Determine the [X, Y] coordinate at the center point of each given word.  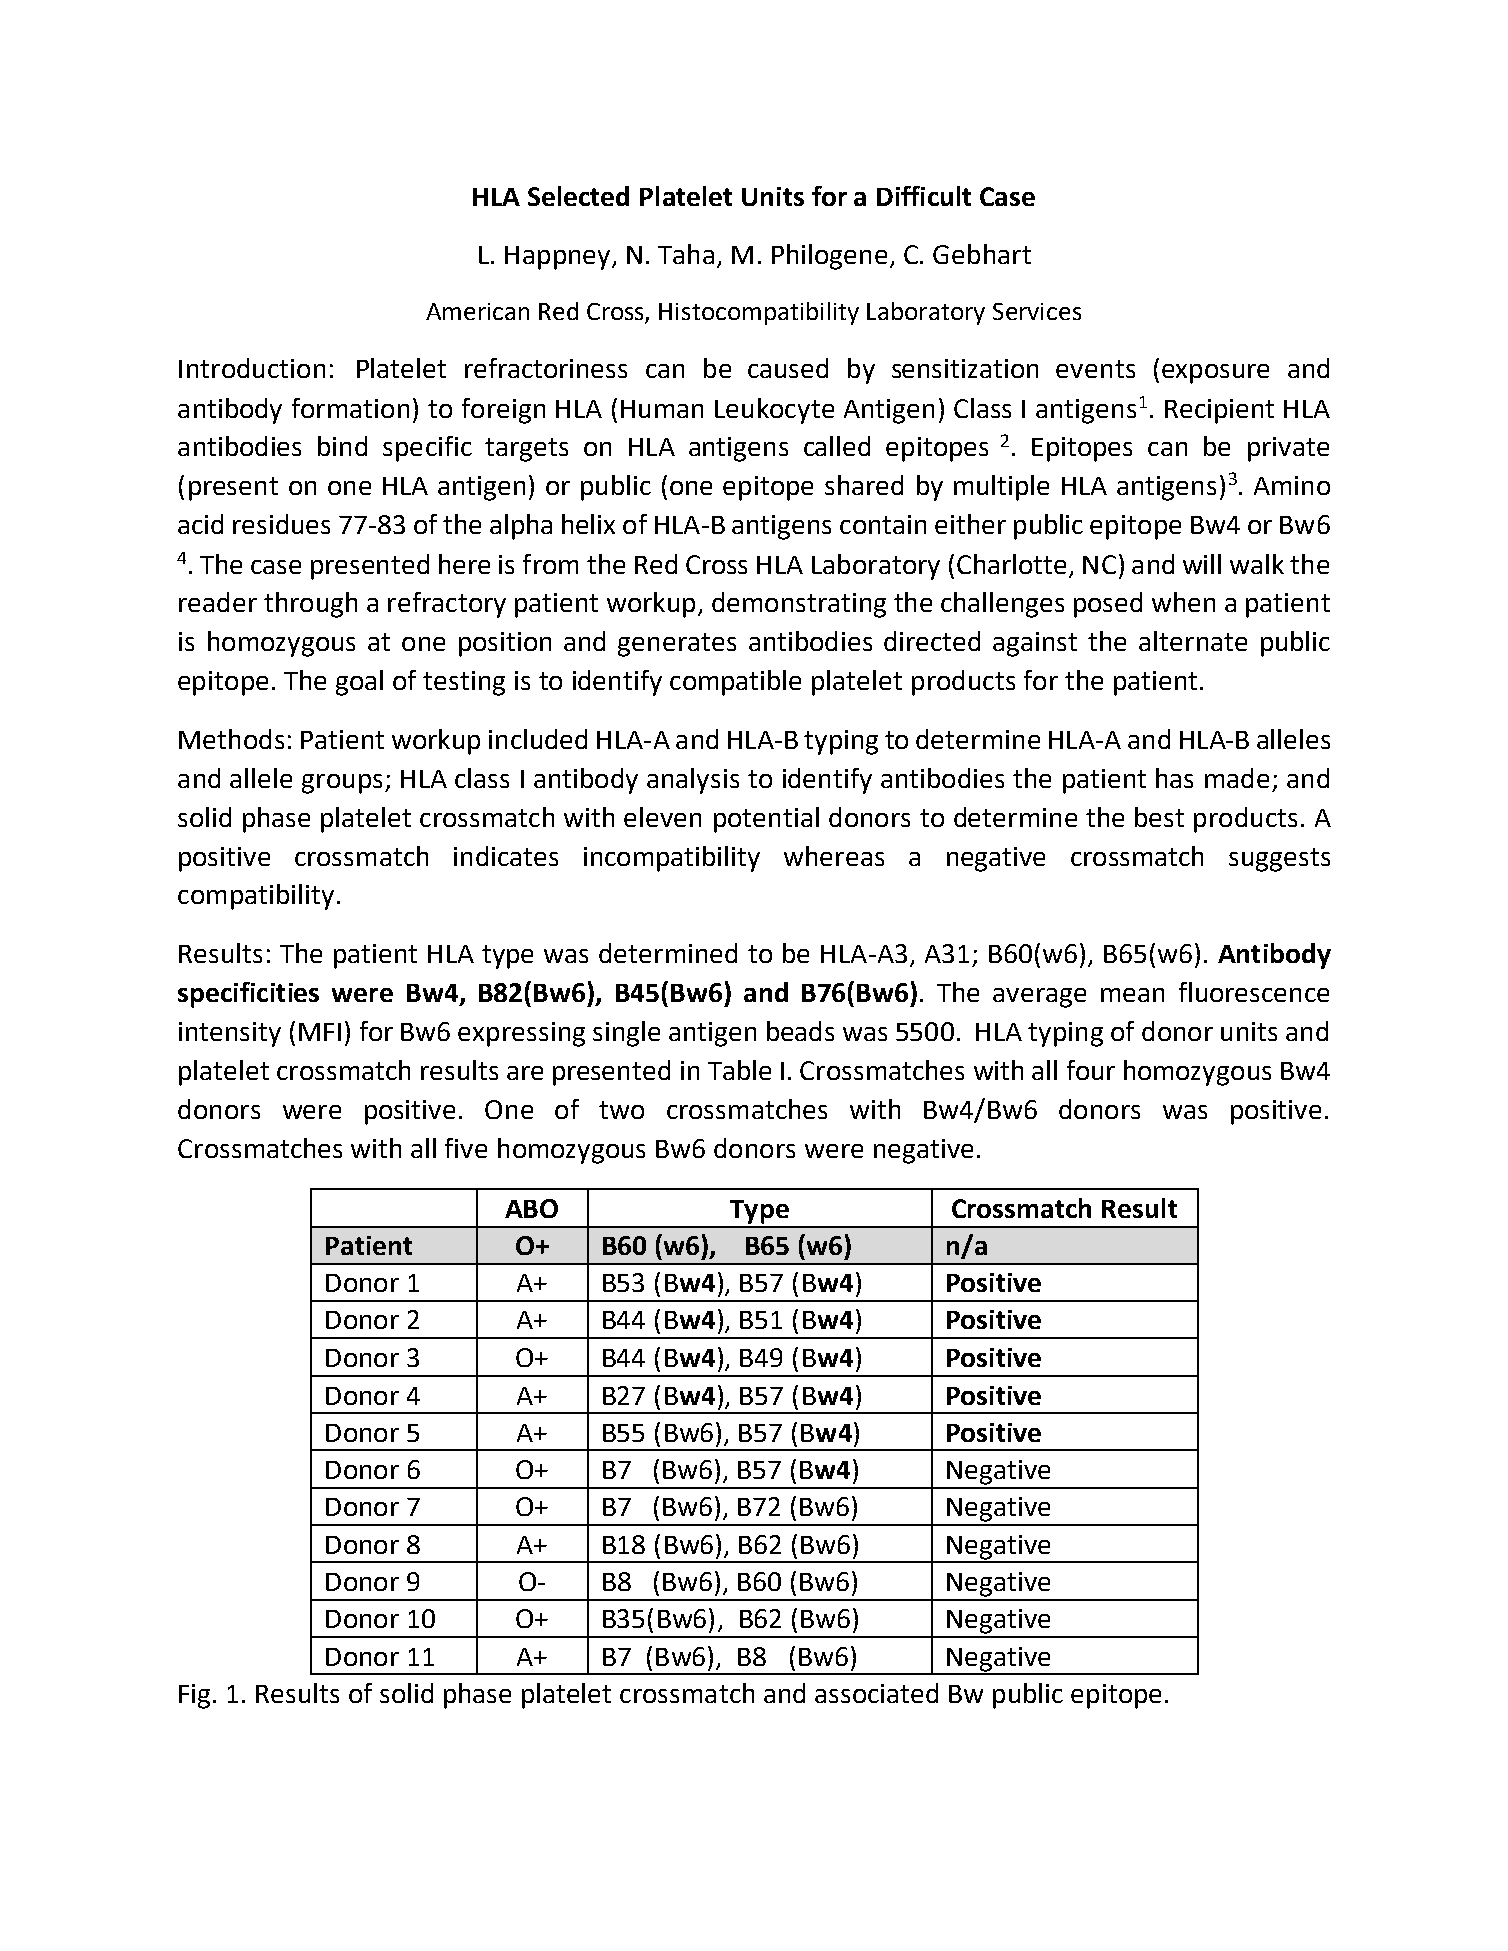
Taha [686, 254]
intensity [230, 1034]
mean [1132, 995]
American [477, 311]
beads [800, 1031]
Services [1037, 311]
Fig [194, 1696]
